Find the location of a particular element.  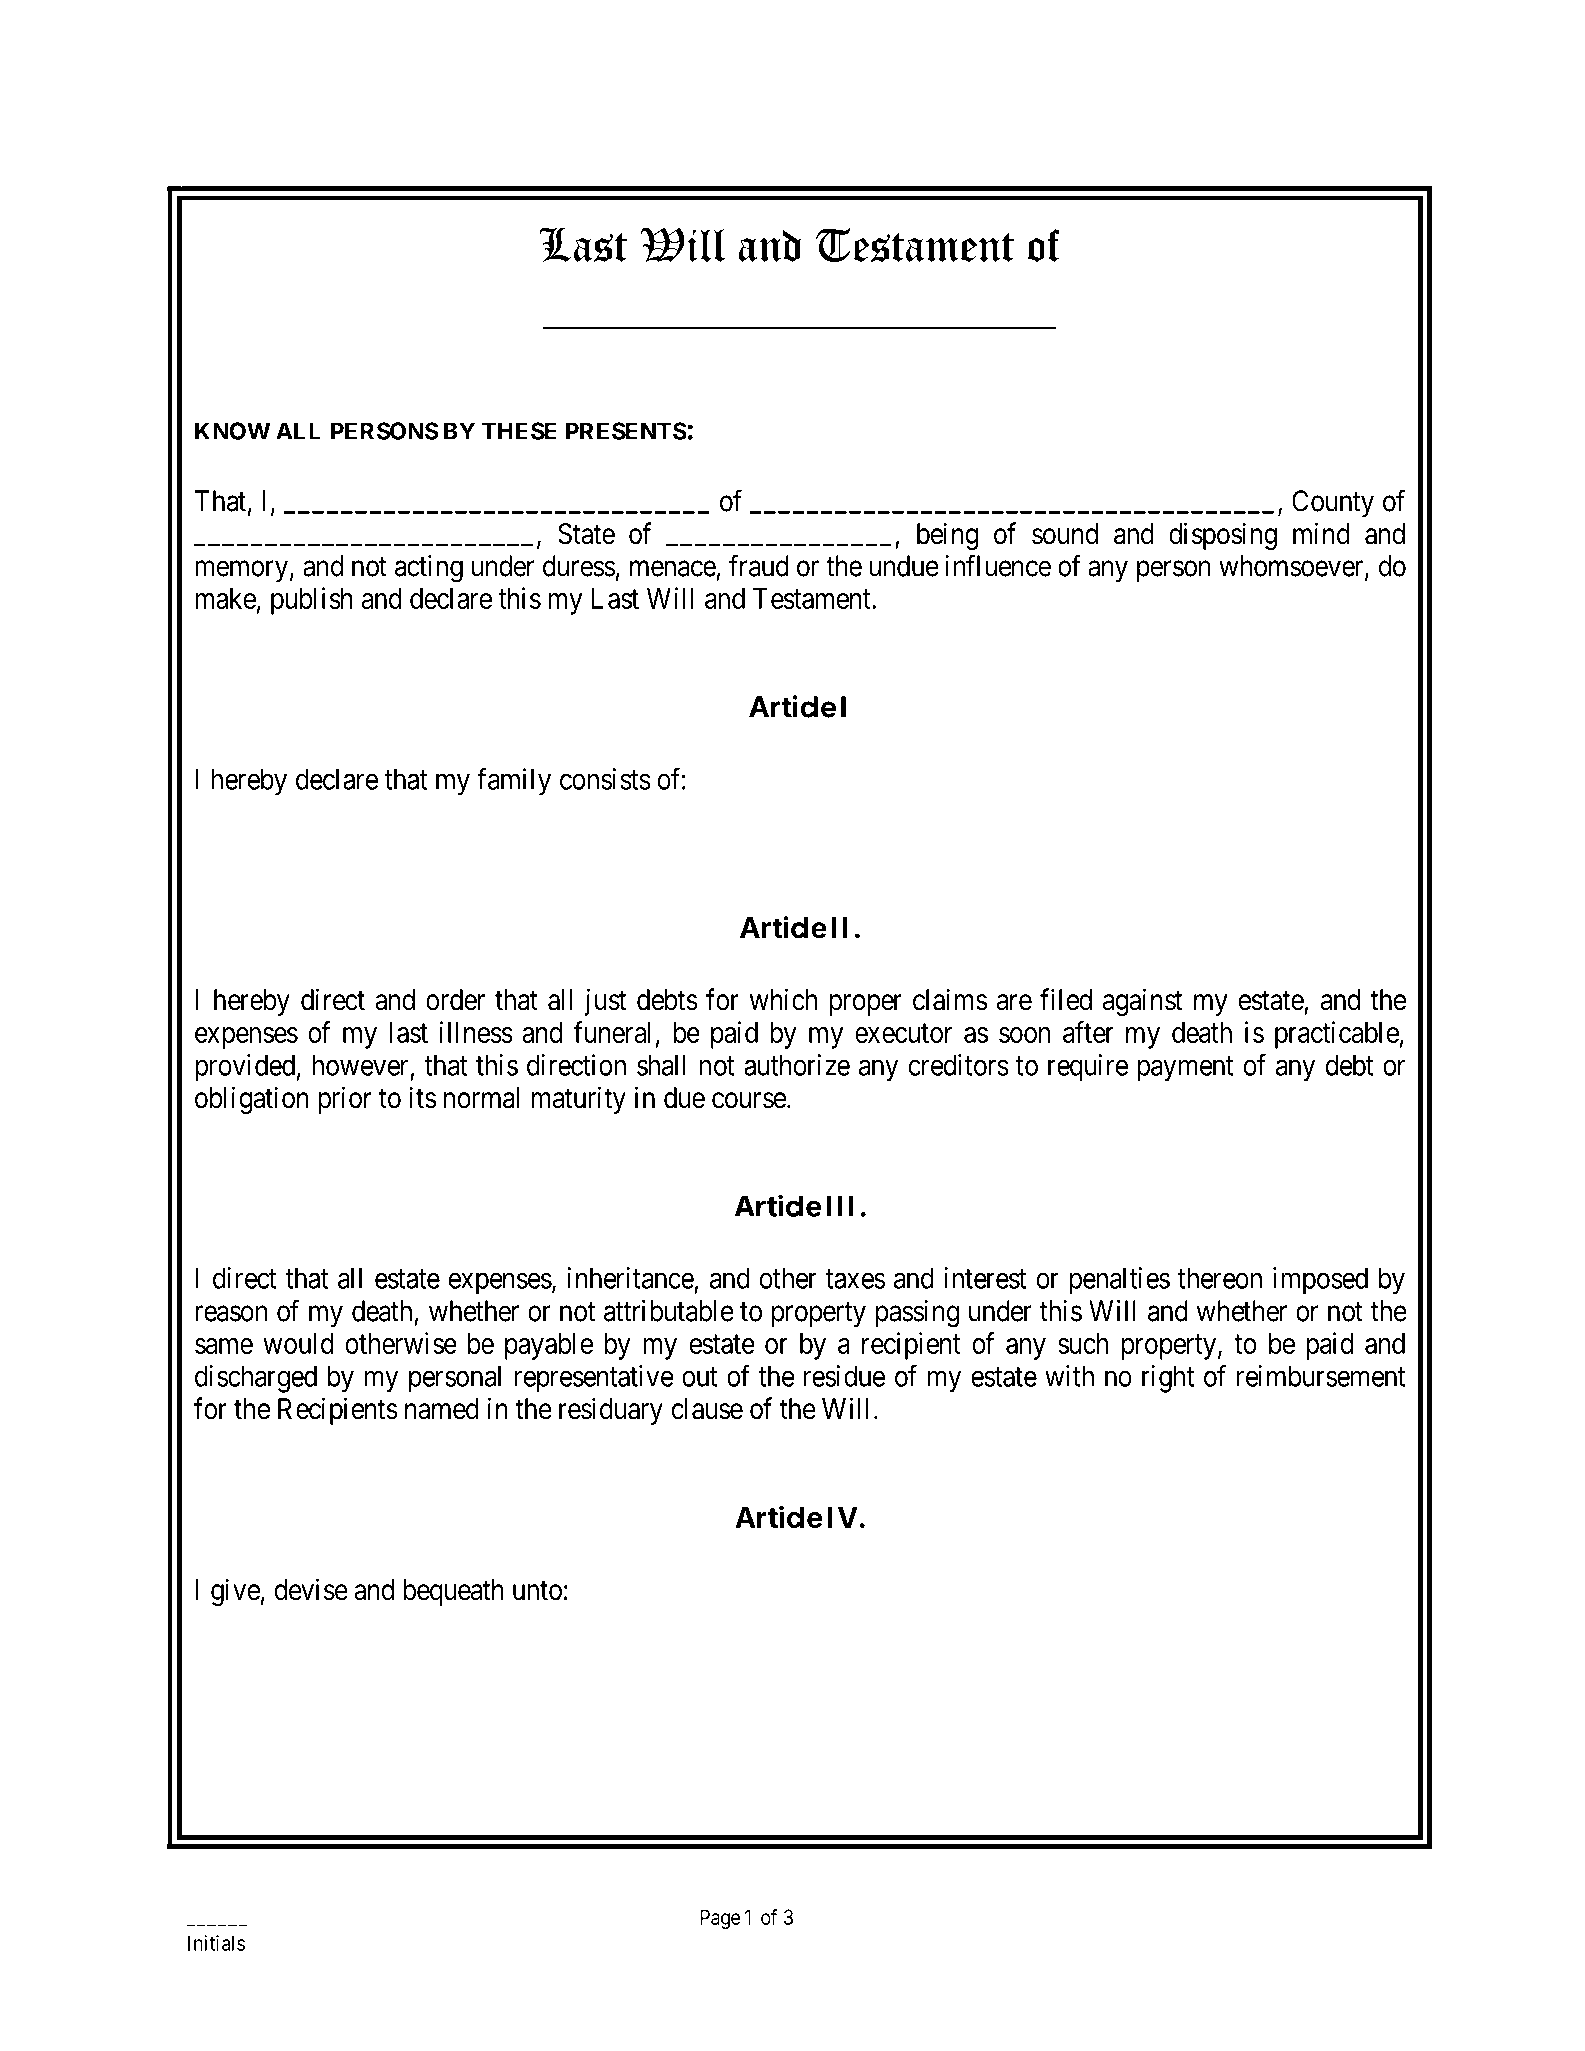

against is located at coordinates (1142, 1002).
